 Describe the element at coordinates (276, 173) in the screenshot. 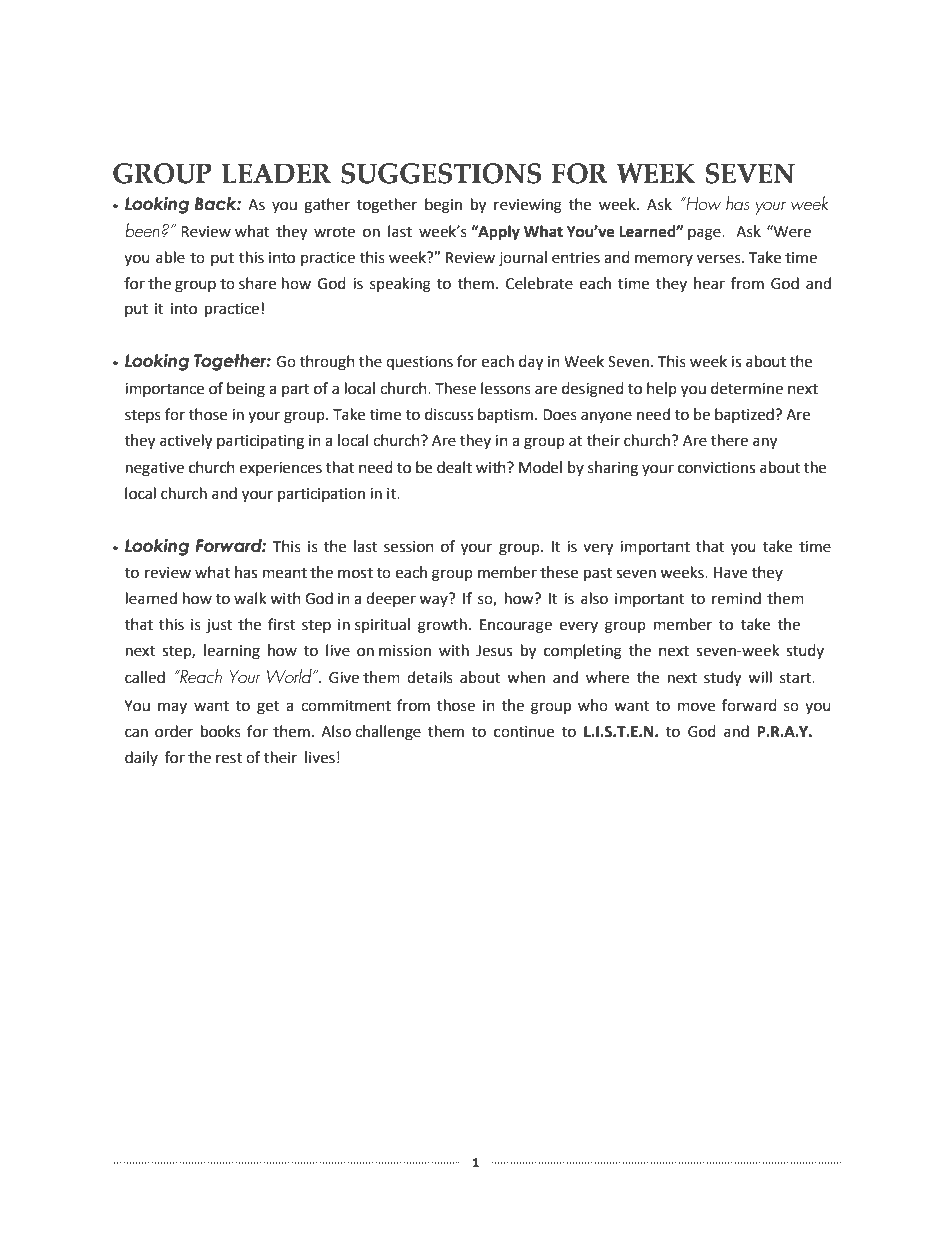

I see `LEADER` at that location.
